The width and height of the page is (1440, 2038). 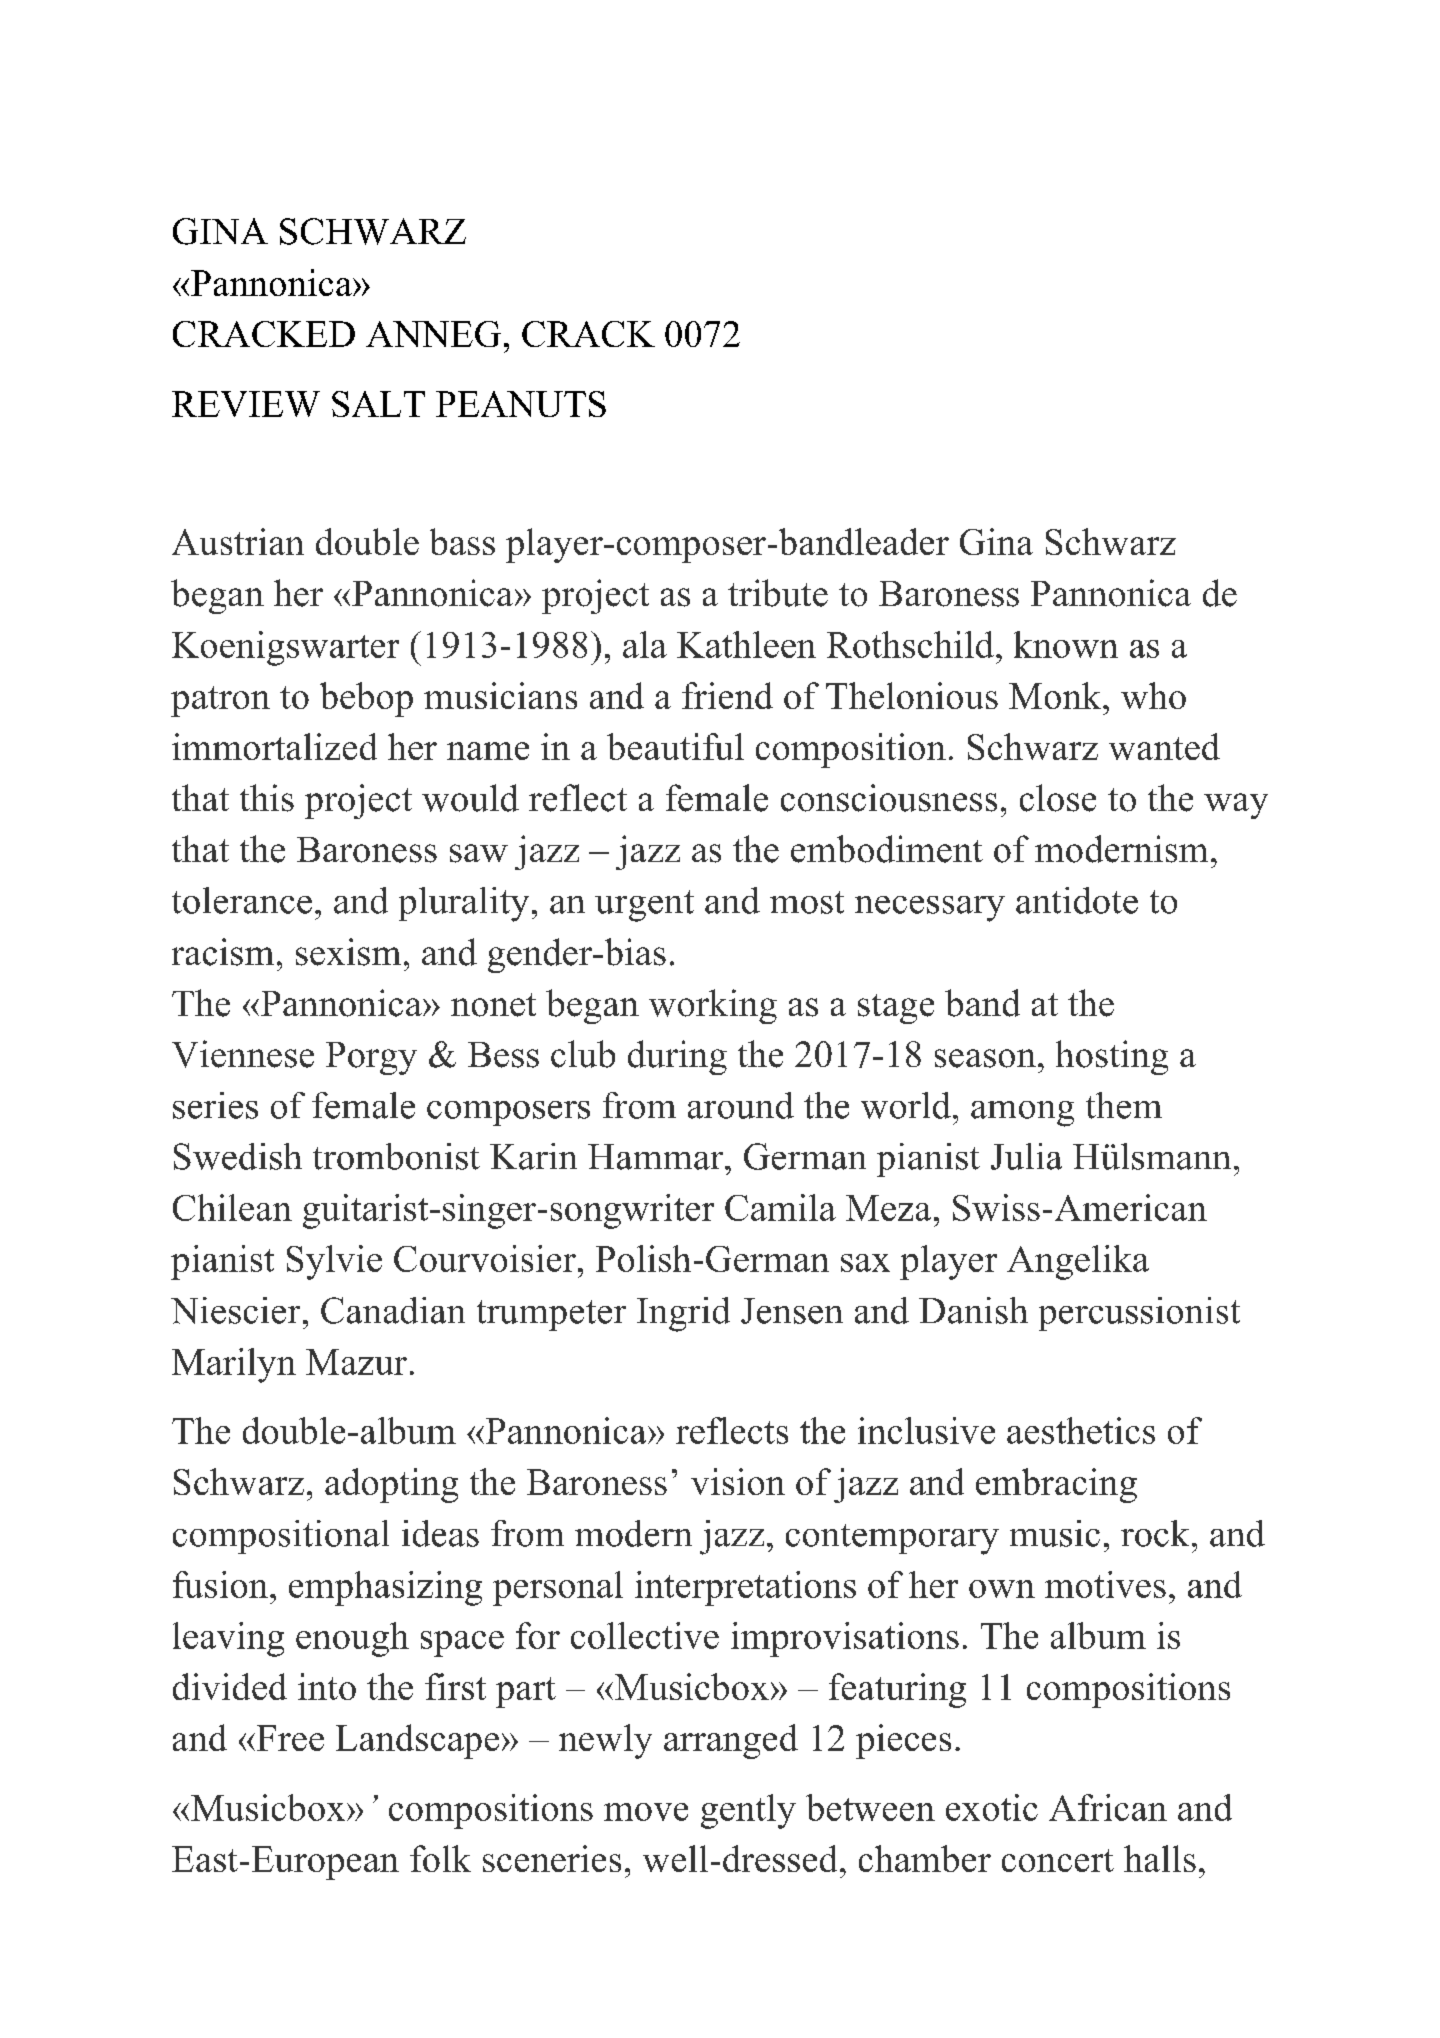 I want to click on Ingrid, so click(x=683, y=1314).
